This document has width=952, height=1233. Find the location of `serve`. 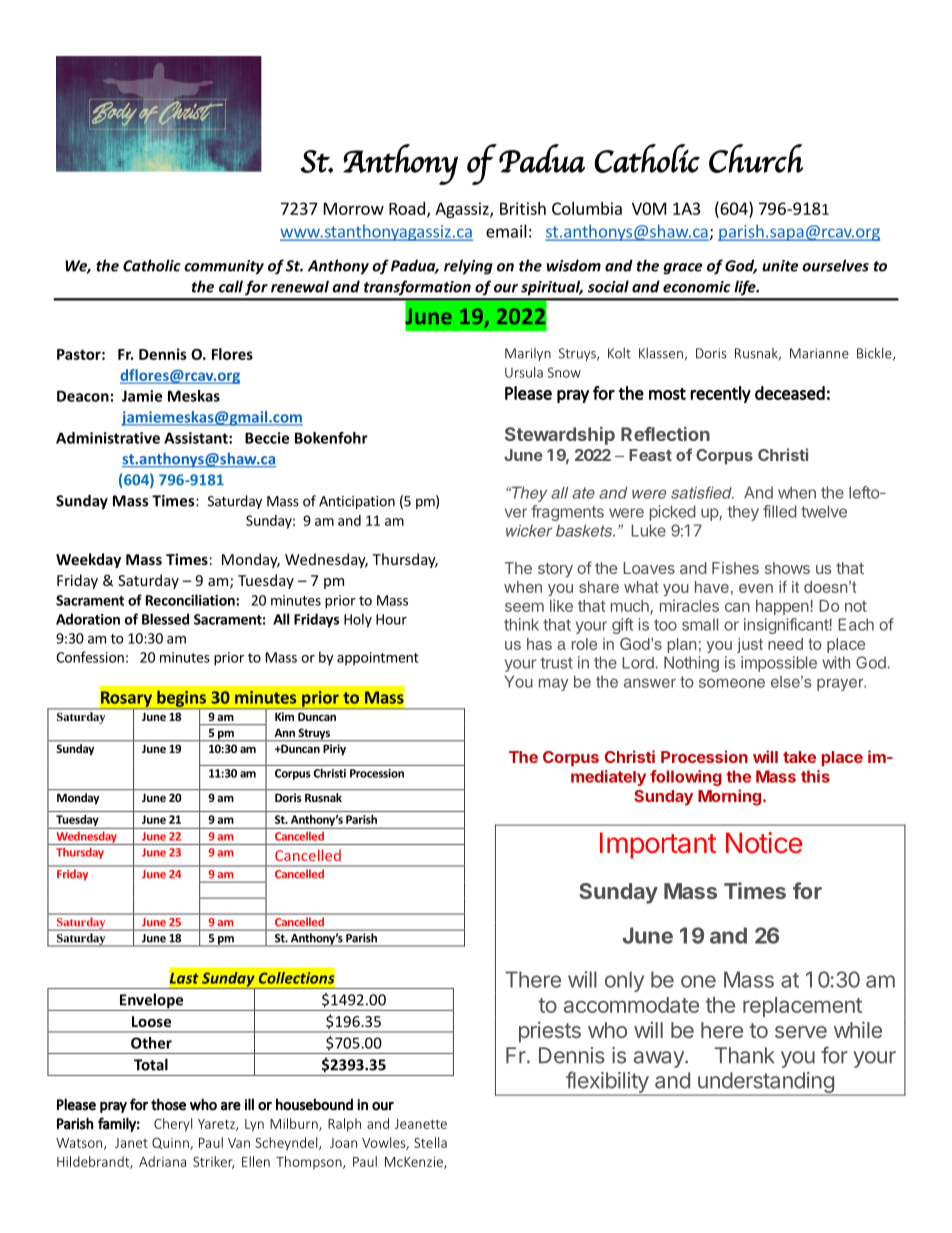

serve is located at coordinates (801, 1032).
